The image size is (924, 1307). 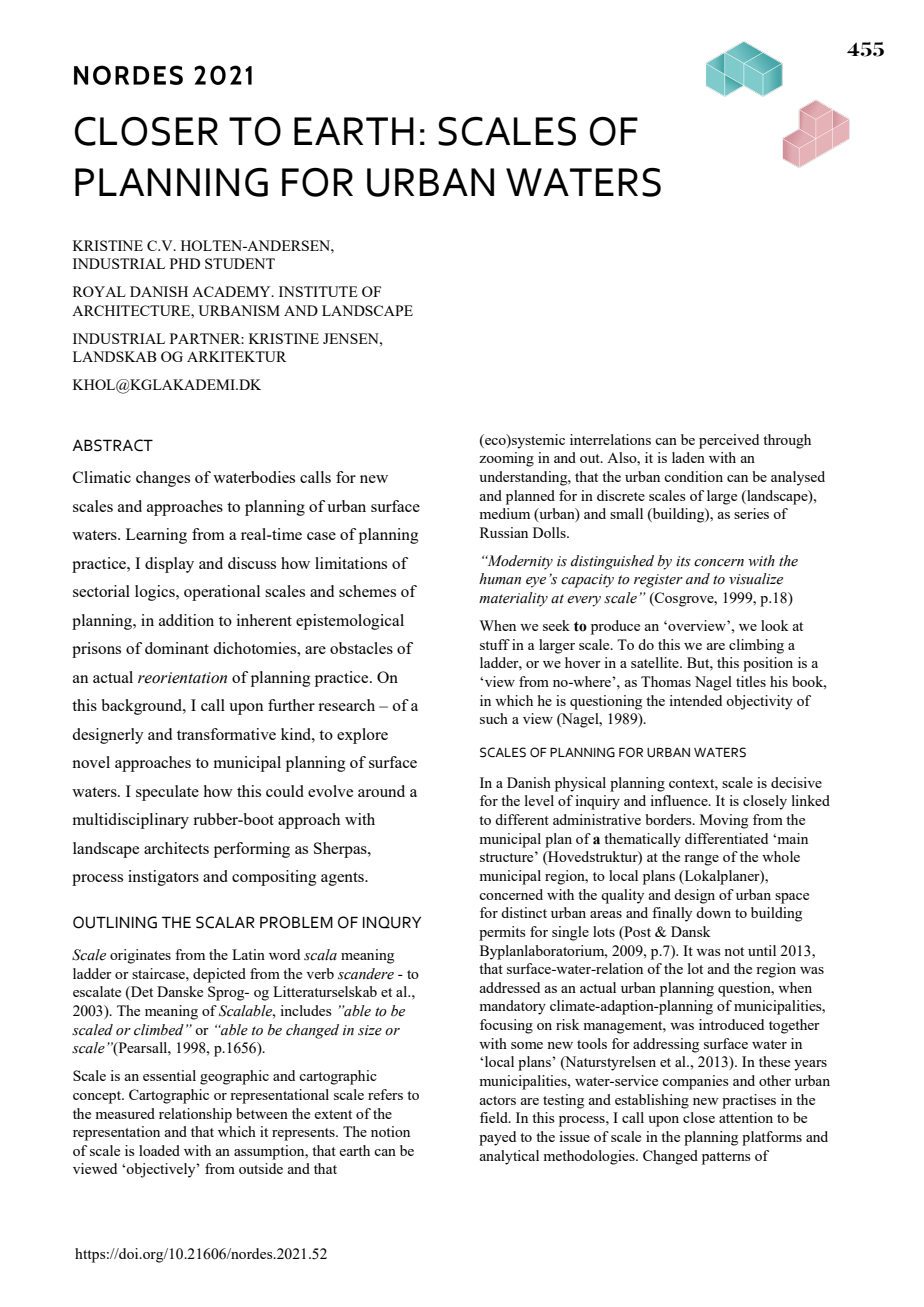 What do you see at coordinates (318, 291) in the screenshot?
I see `INSTITUTE` at bounding box center [318, 291].
